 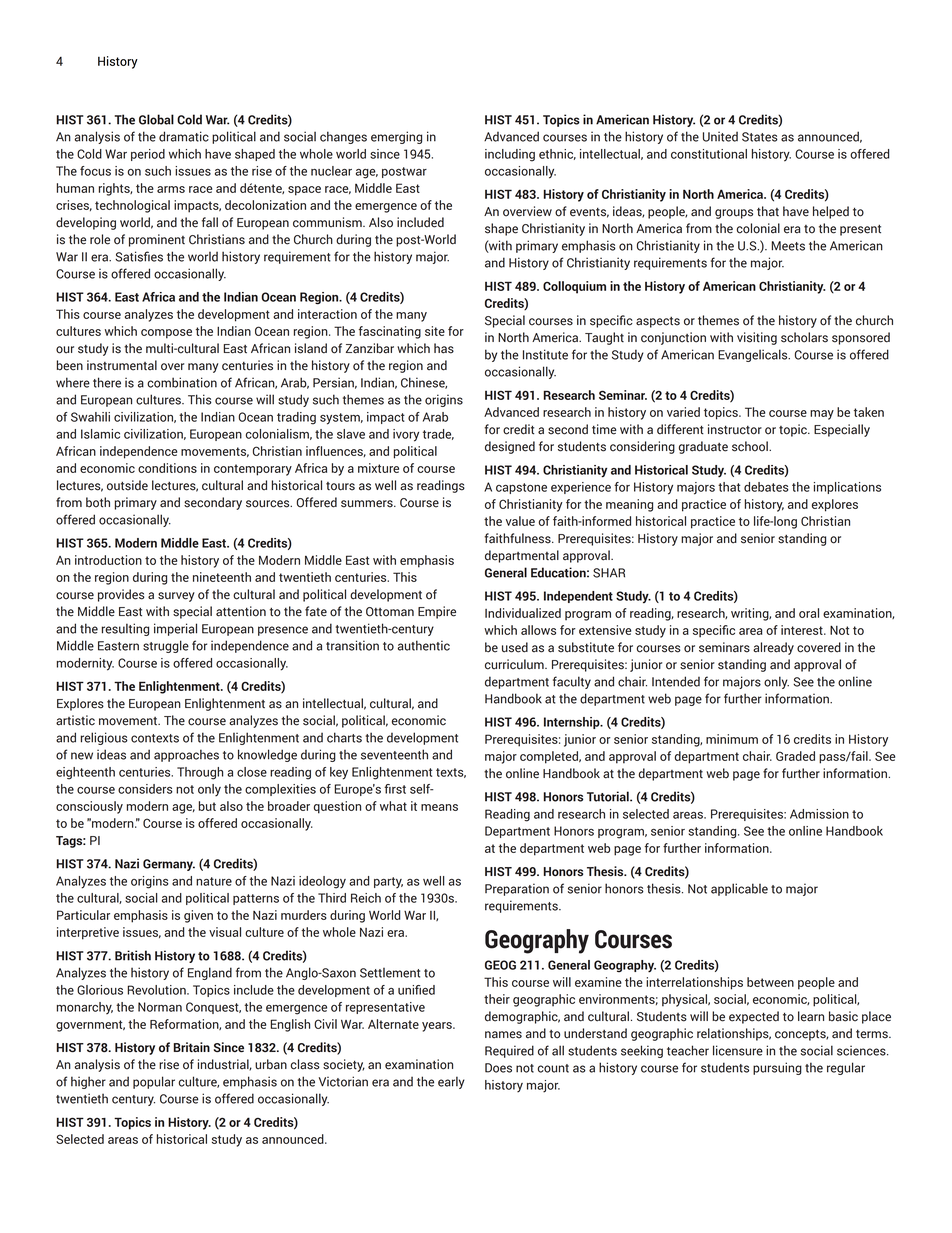 I want to click on period, so click(x=148, y=155).
